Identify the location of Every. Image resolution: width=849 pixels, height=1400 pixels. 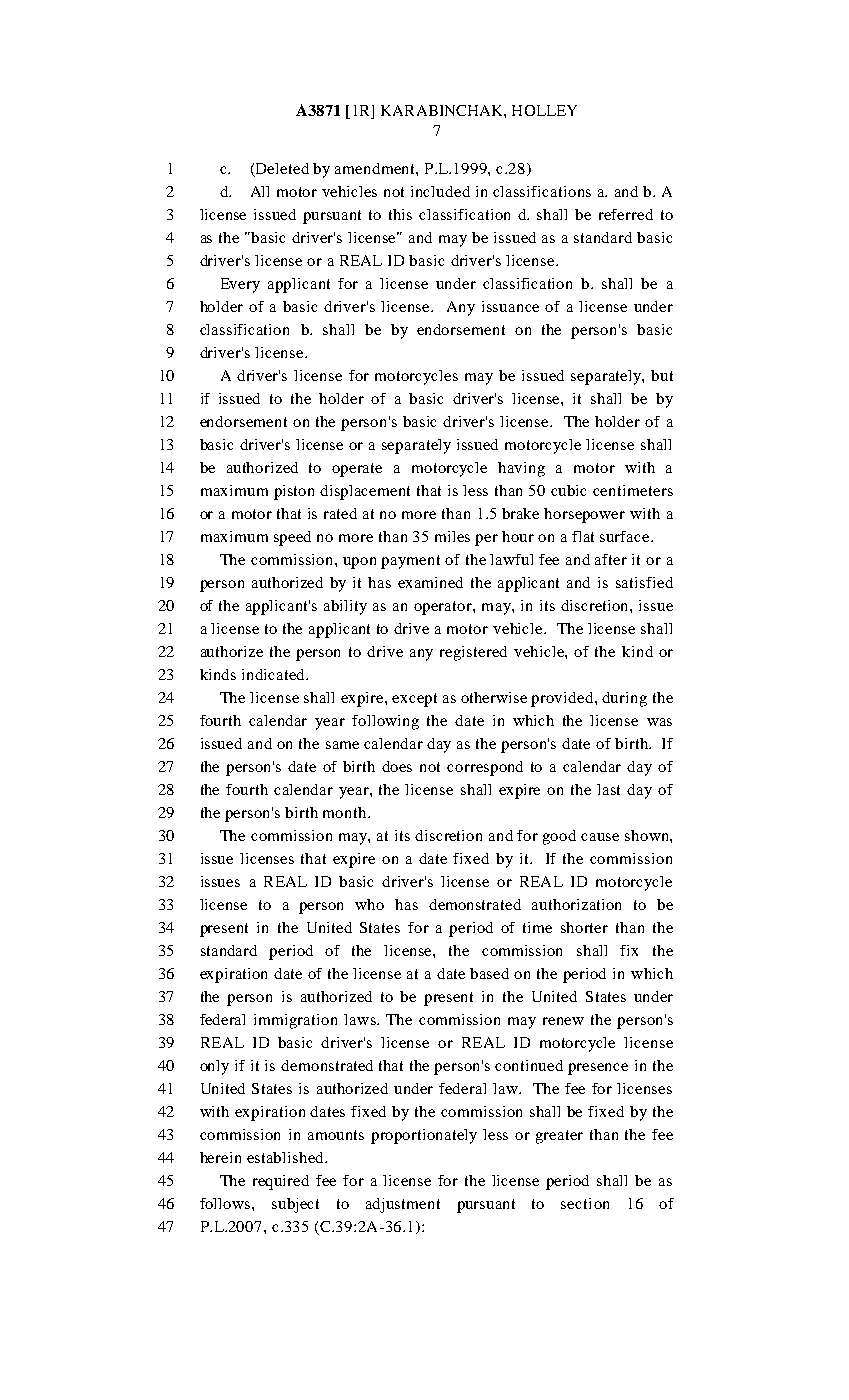
(240, 285).
